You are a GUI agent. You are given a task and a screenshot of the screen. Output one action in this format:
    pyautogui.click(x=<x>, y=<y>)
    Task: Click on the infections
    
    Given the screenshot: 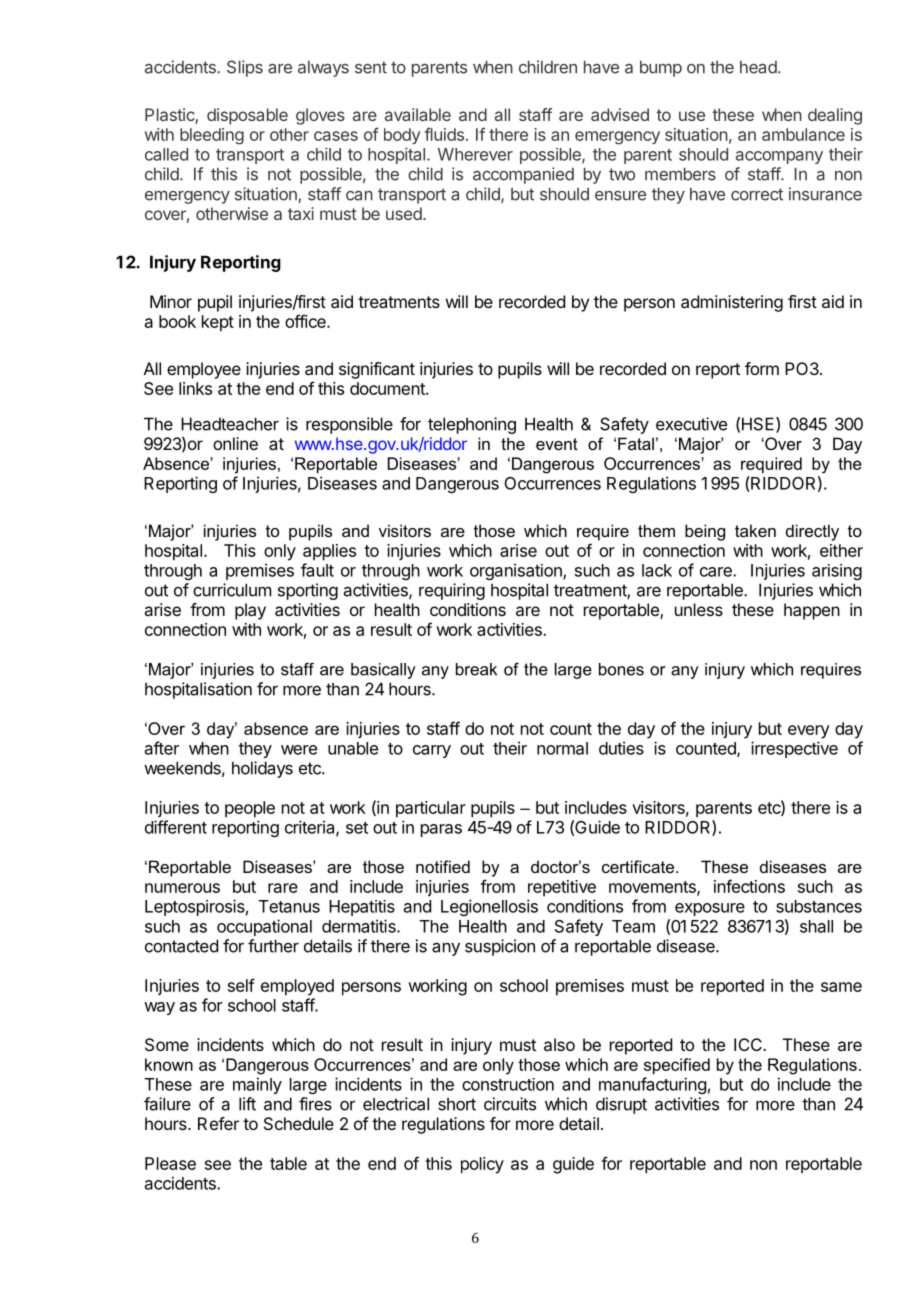 What is the action you would take?
    pyautogui.click(x=749, y=886)
